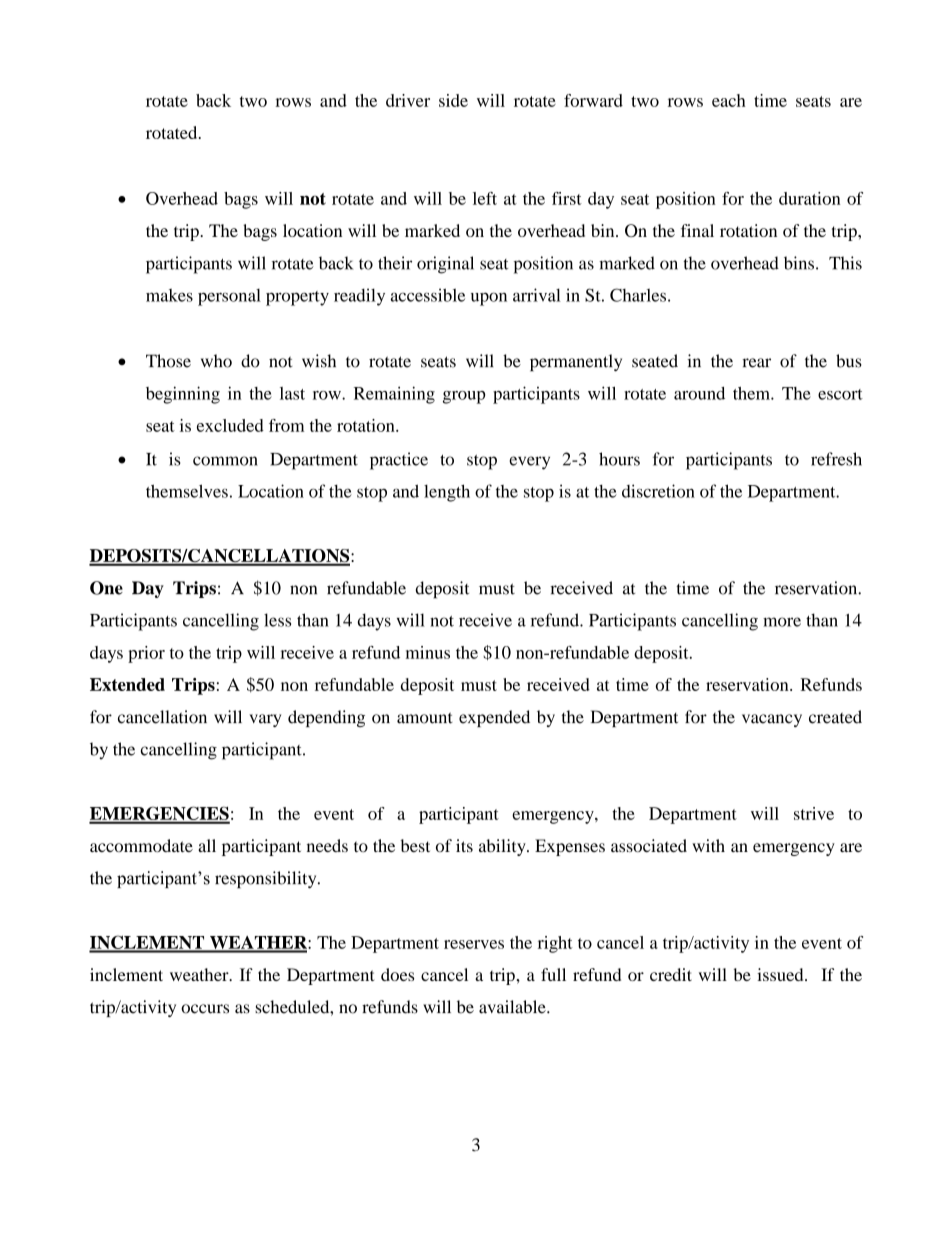 This page has height=1233, width=952. I want to click on who, so click(216, 361).
